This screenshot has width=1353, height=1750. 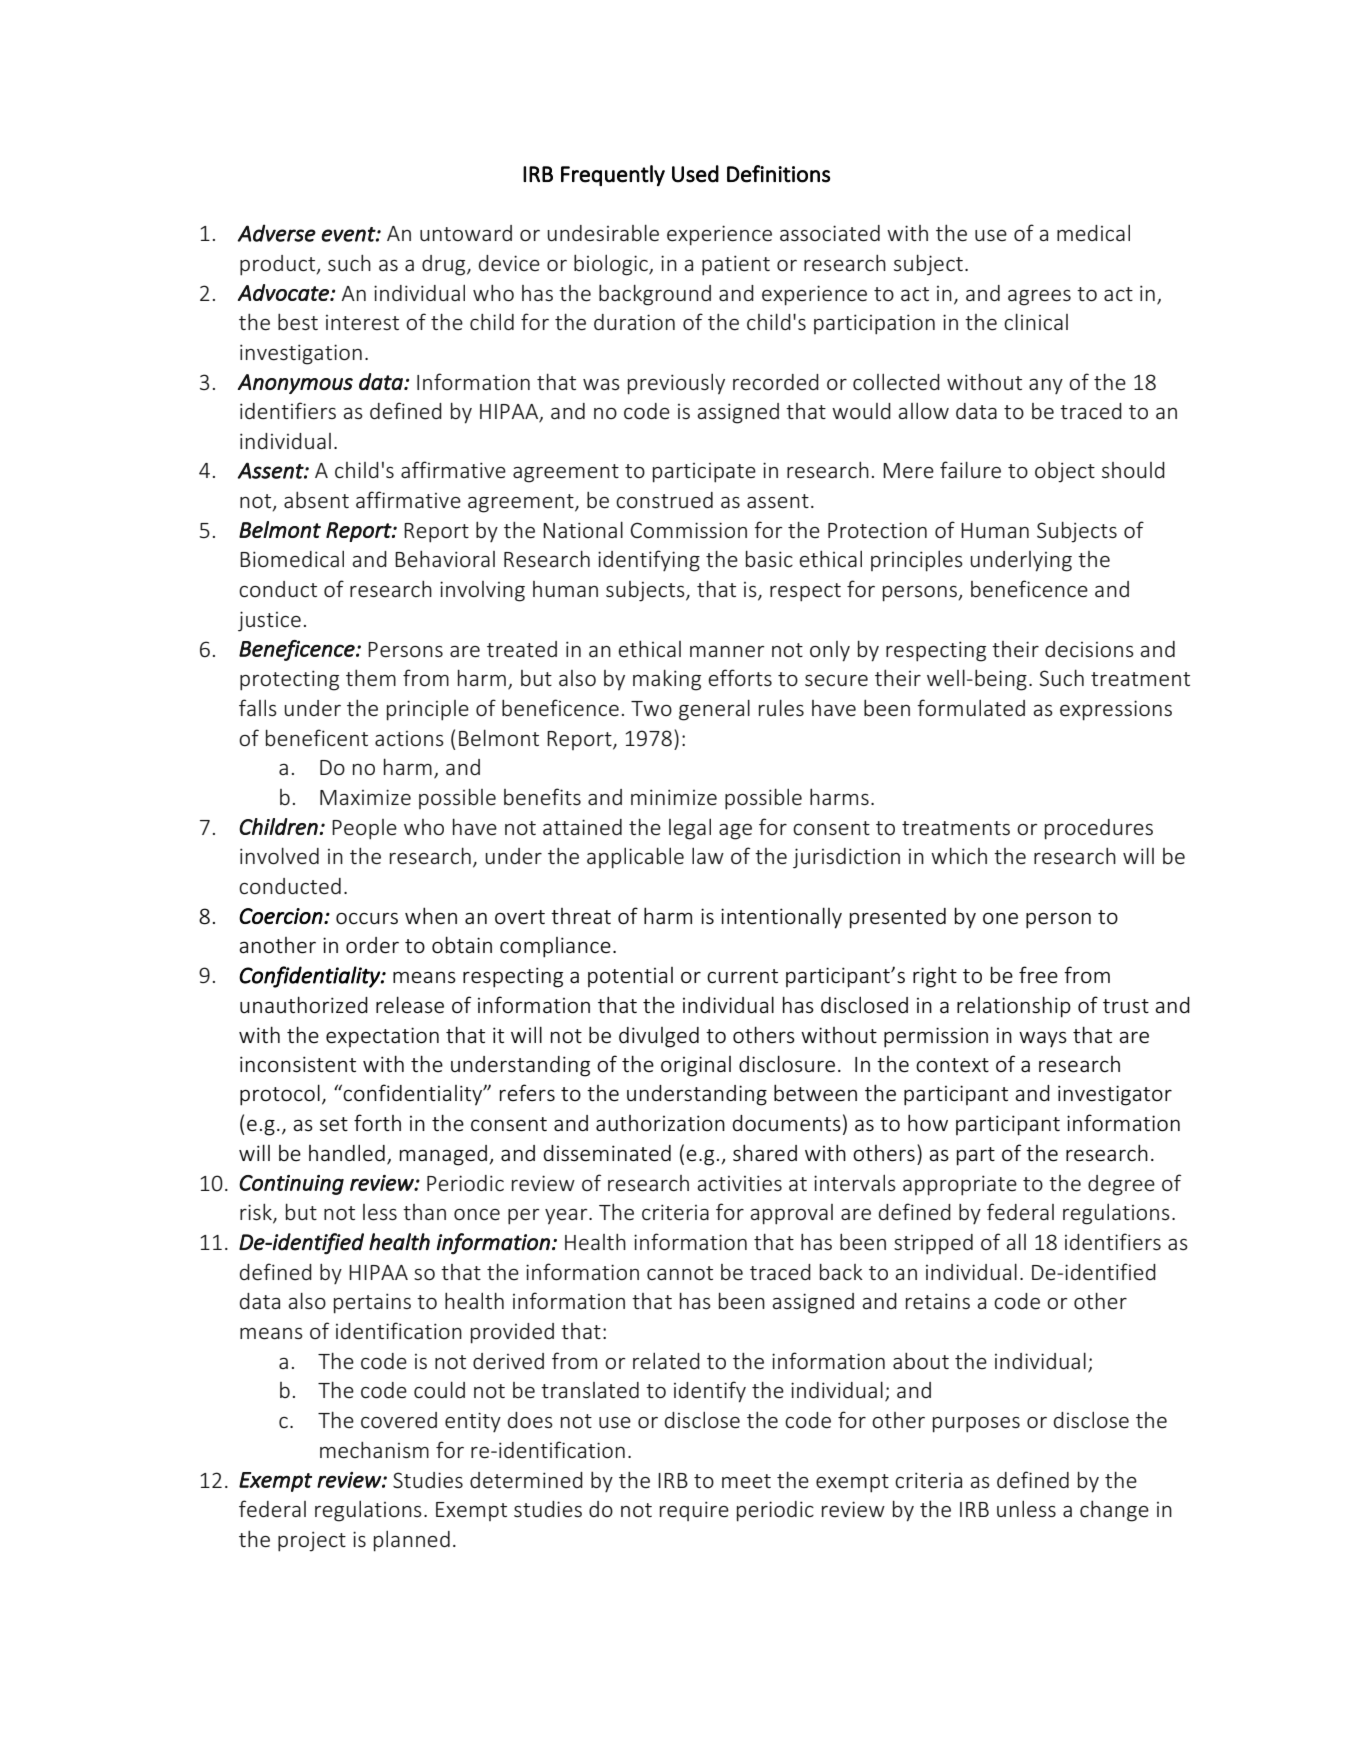 What do you see at coordinates (727, 651) in the screenshot?
I see `manner` at bounding box center [727, 651].
